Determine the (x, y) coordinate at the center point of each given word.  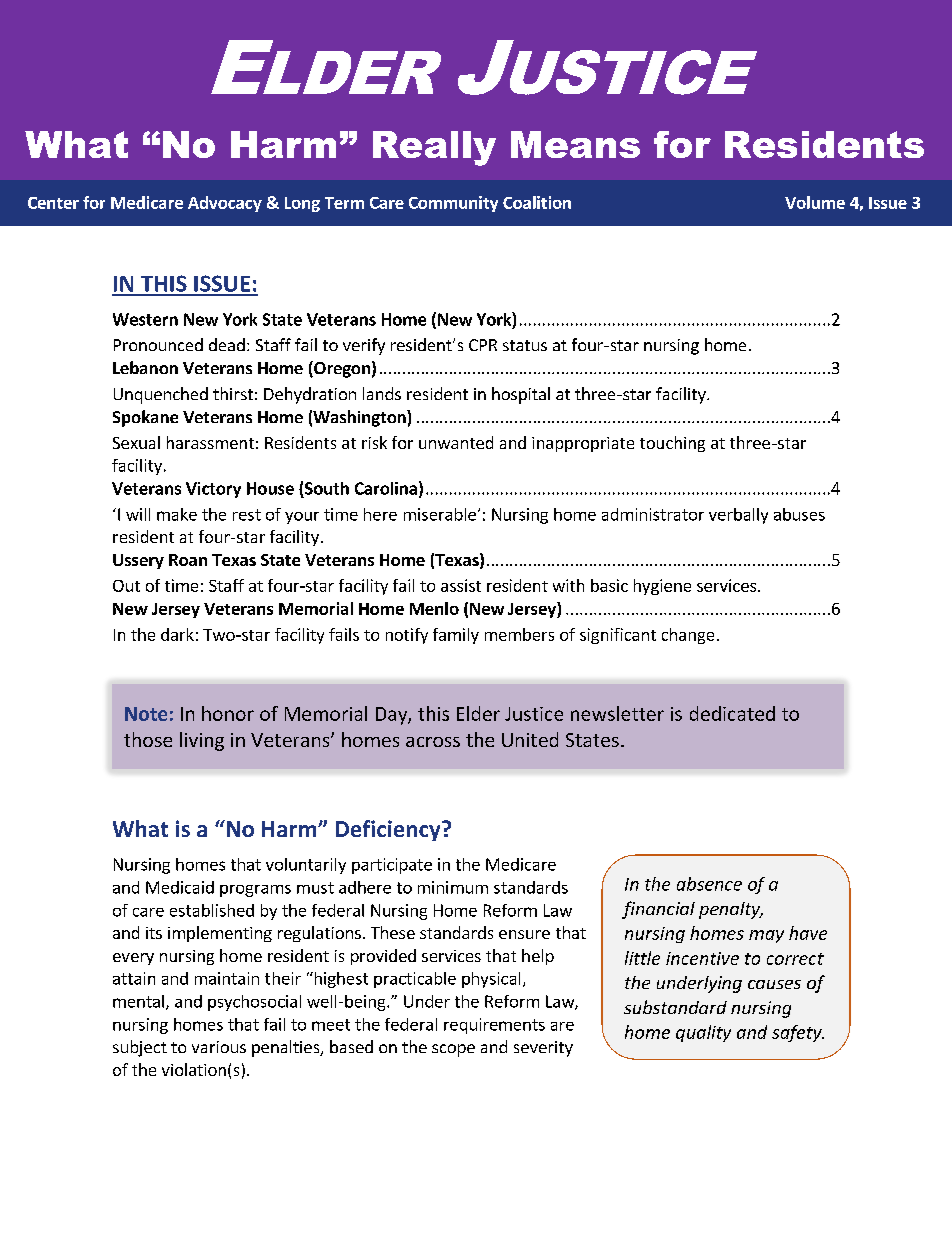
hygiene (662, 587)
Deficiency (389, 830)
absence (709, 884)
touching (672, 444)
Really (434, 148)
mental (138, 1001)
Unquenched (161, 395)
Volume (815, 202)
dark (177, 634)
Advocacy (225, 204)
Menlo (434, 608)
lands (382, 393)
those (148, 739)
